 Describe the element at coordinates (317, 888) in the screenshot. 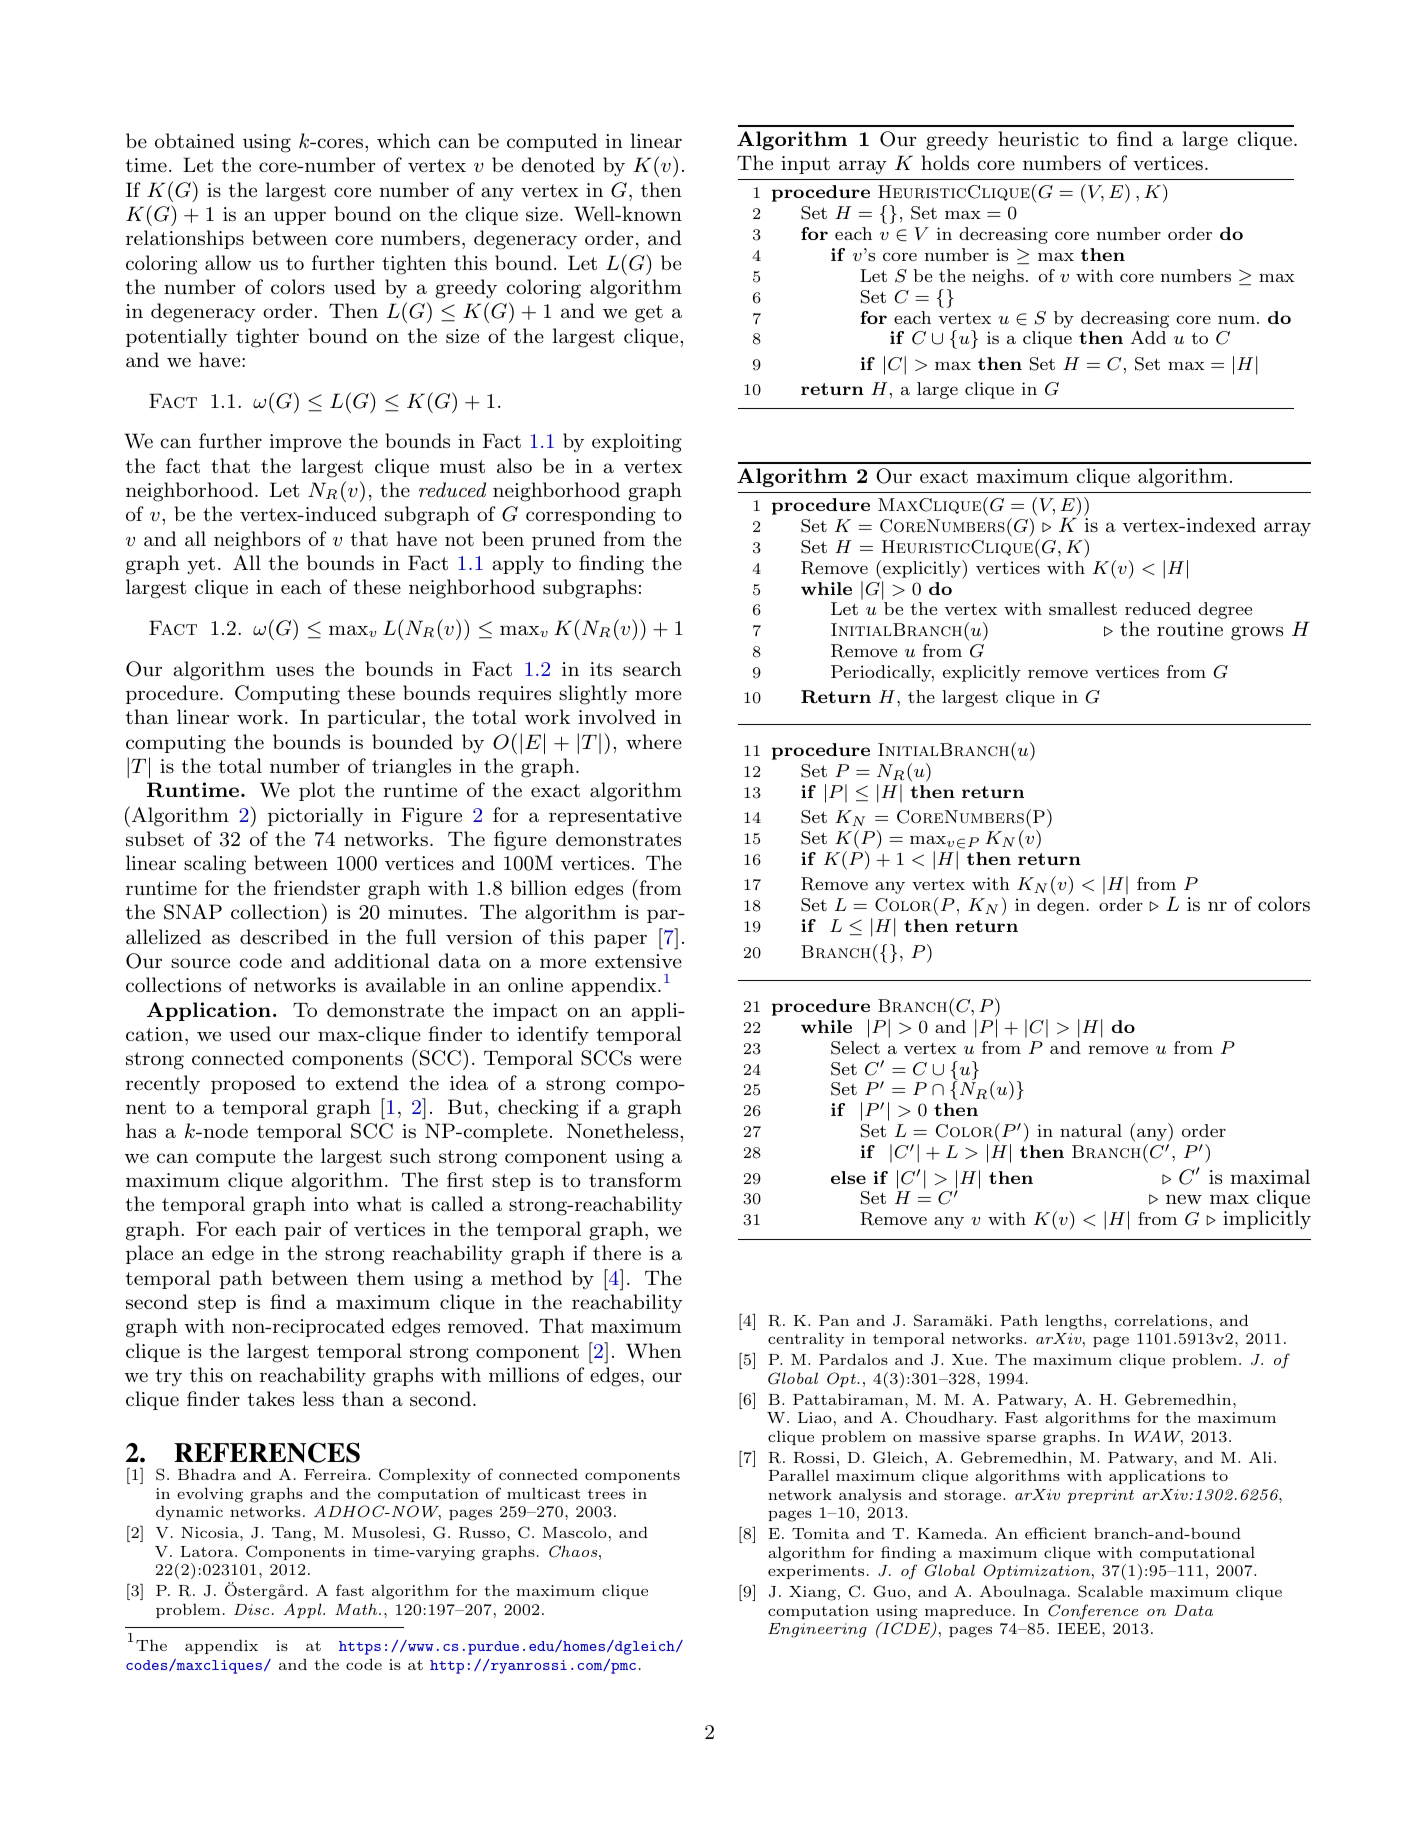

I see `friendster` at that location.
